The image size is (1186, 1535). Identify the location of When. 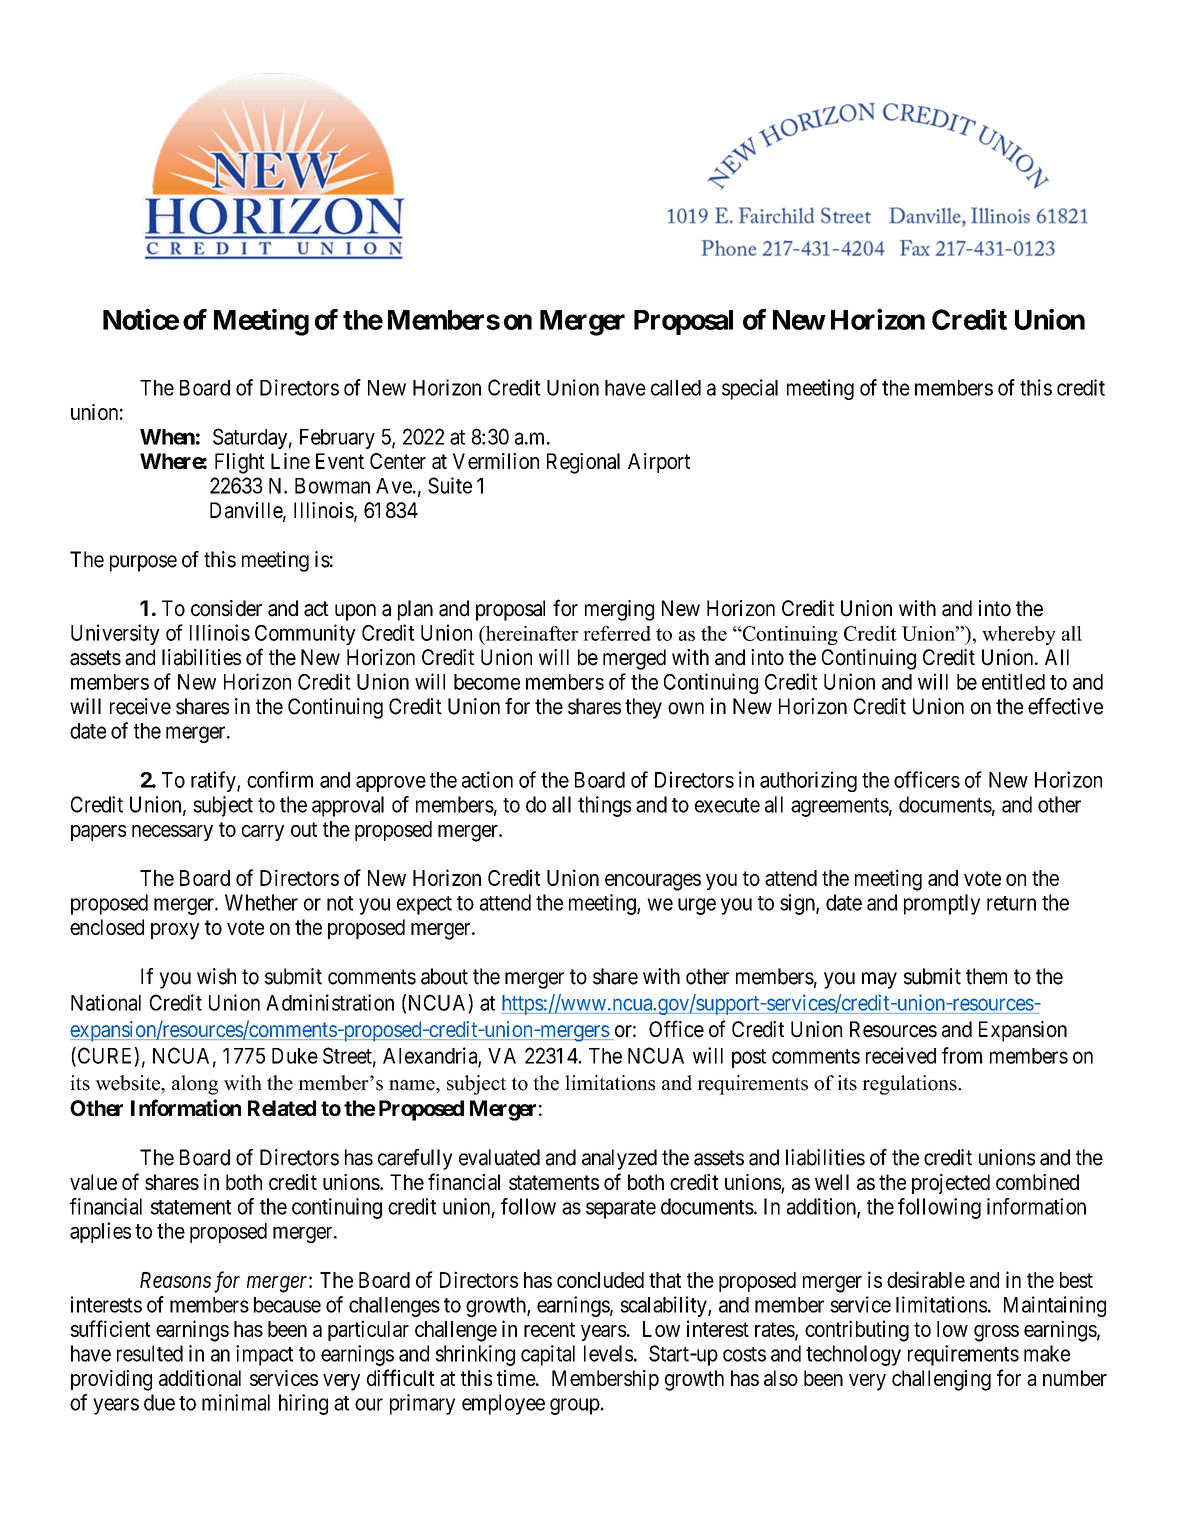
(167, 437).
